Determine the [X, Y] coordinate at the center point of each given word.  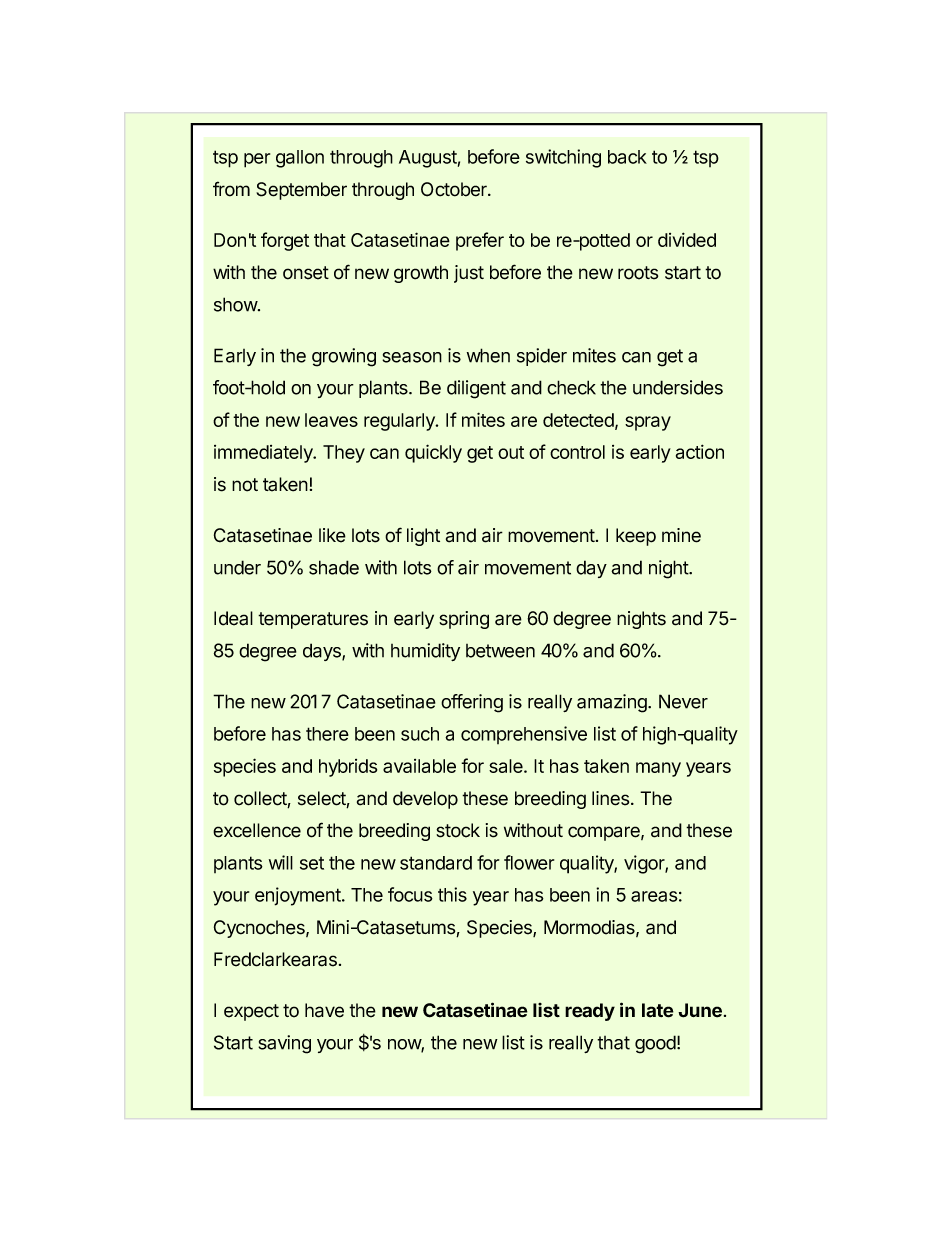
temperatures [313, 620]
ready [590, 1012]
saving [284, 1044]
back [627, 157]
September [301, 191]
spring [464, 620]
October [455, 189]
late [658, 1010]
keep [636, 537]
